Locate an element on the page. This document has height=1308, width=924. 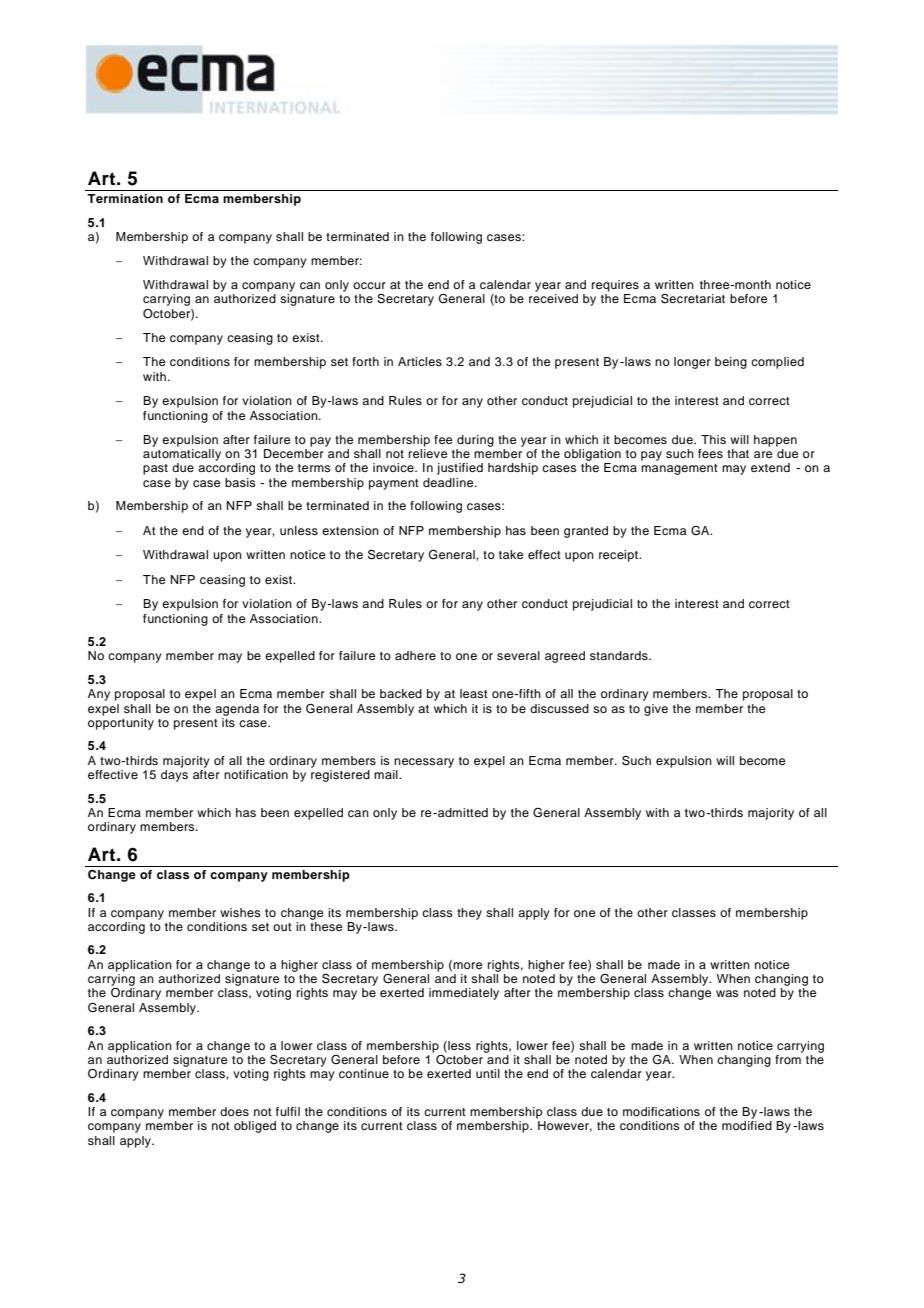
days is located at coordinates (174, 776).
